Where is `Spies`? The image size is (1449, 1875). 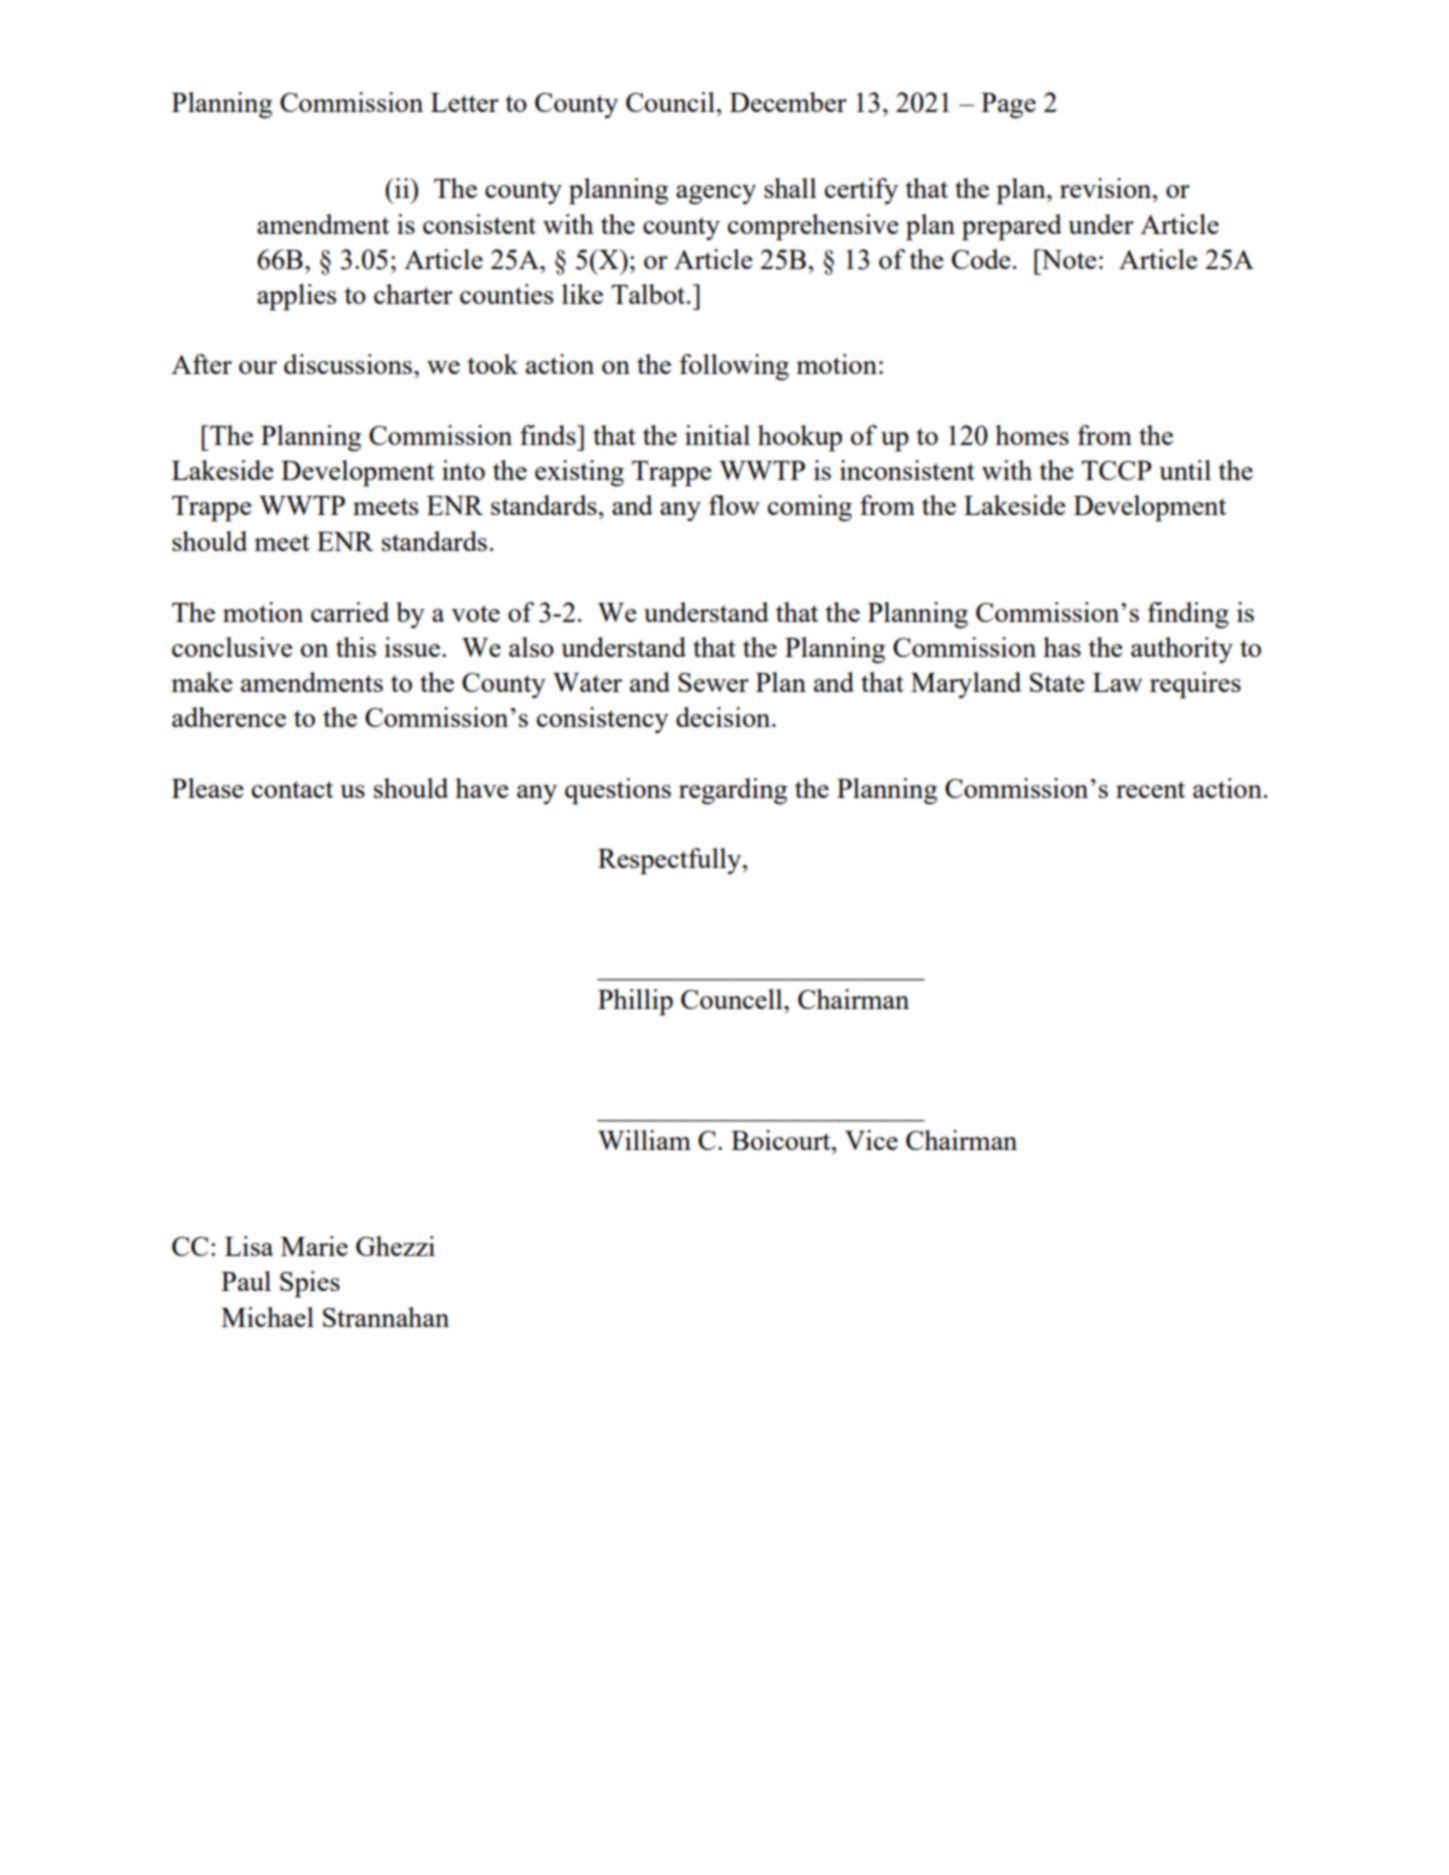
Spies is located at coordinates (310, 1284).
